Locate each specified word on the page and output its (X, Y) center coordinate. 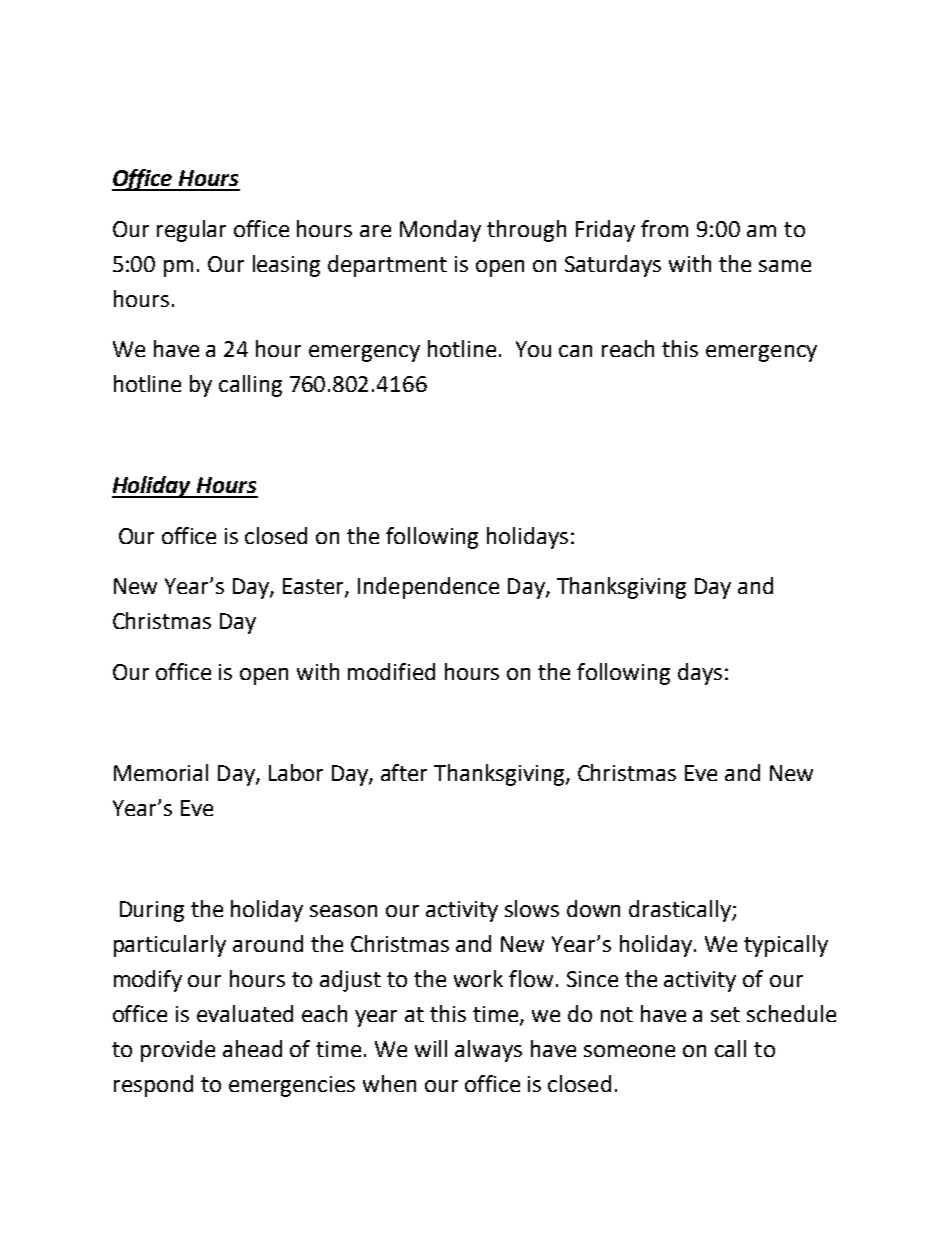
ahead (252, 1048)
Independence (428, 588)
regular (191, 231)
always (488, 1051)
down (593, 908)
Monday (440, 231)
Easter (314, 587)
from (664, 228)
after (404, 772)
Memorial (161, 772)
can (575, 351)
